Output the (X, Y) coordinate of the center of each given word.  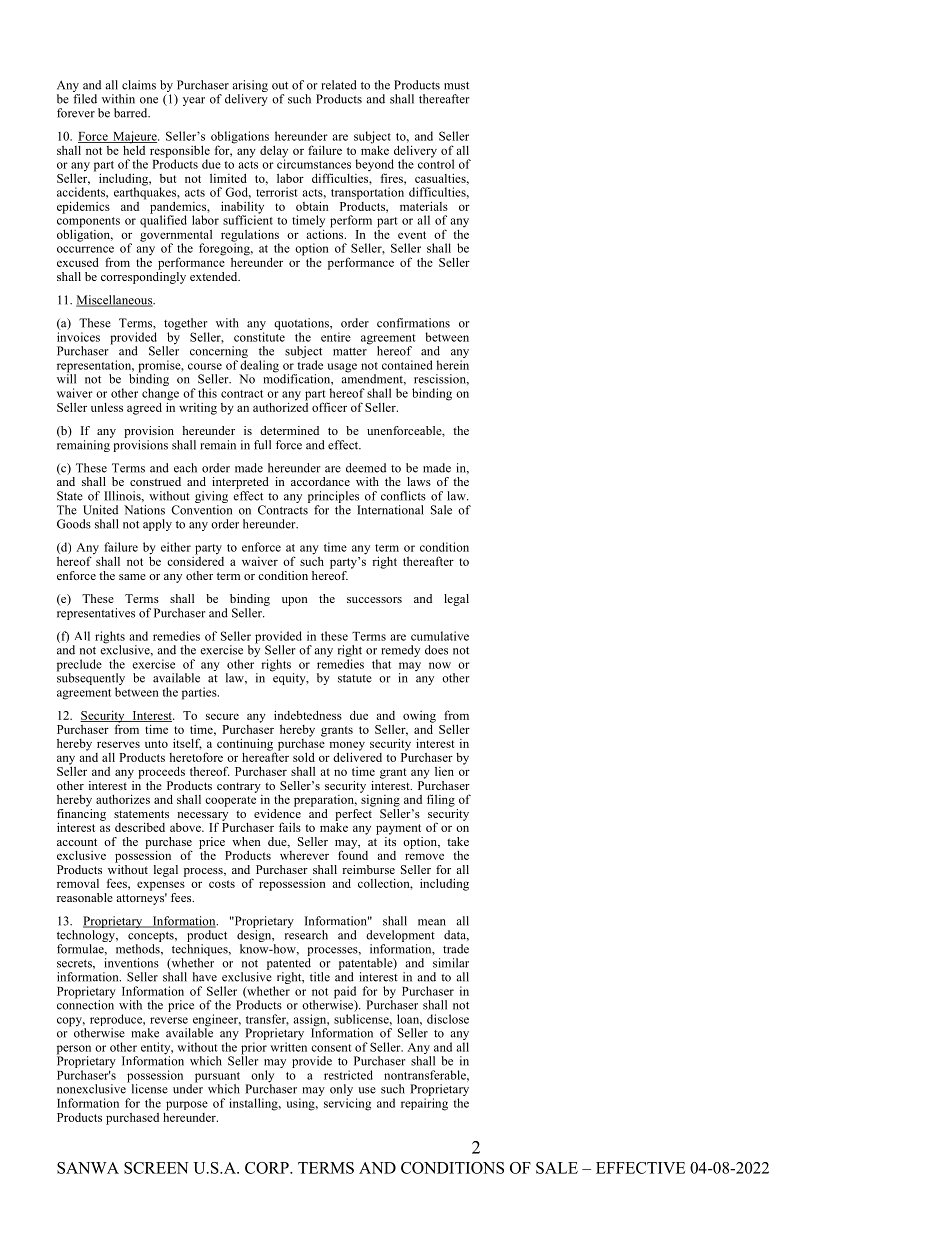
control (436, 163)
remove (424, 856)
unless (107, 407)
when (246, 841)
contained (407, 365)
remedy (400, 651)
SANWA (88, 1168)
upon (295, 601)
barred (132, 113)
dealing (259, 367)
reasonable (85, 897)
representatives (96, 614)
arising (250, 87)
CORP (268, 1168)
